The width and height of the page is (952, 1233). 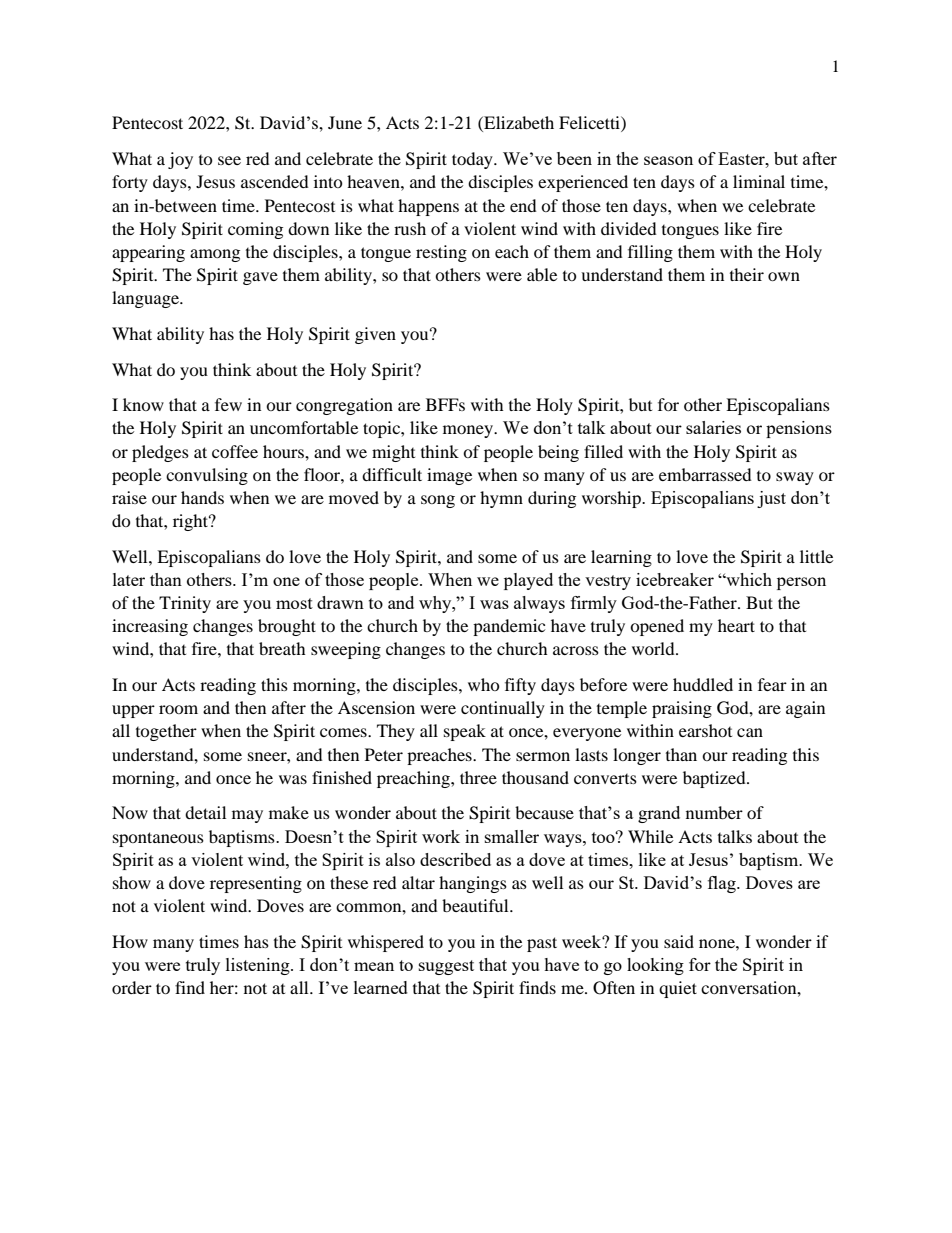 What do you see at coordinates (229, 160) in the page?
I see `see` at bounding box center [229, 160].
